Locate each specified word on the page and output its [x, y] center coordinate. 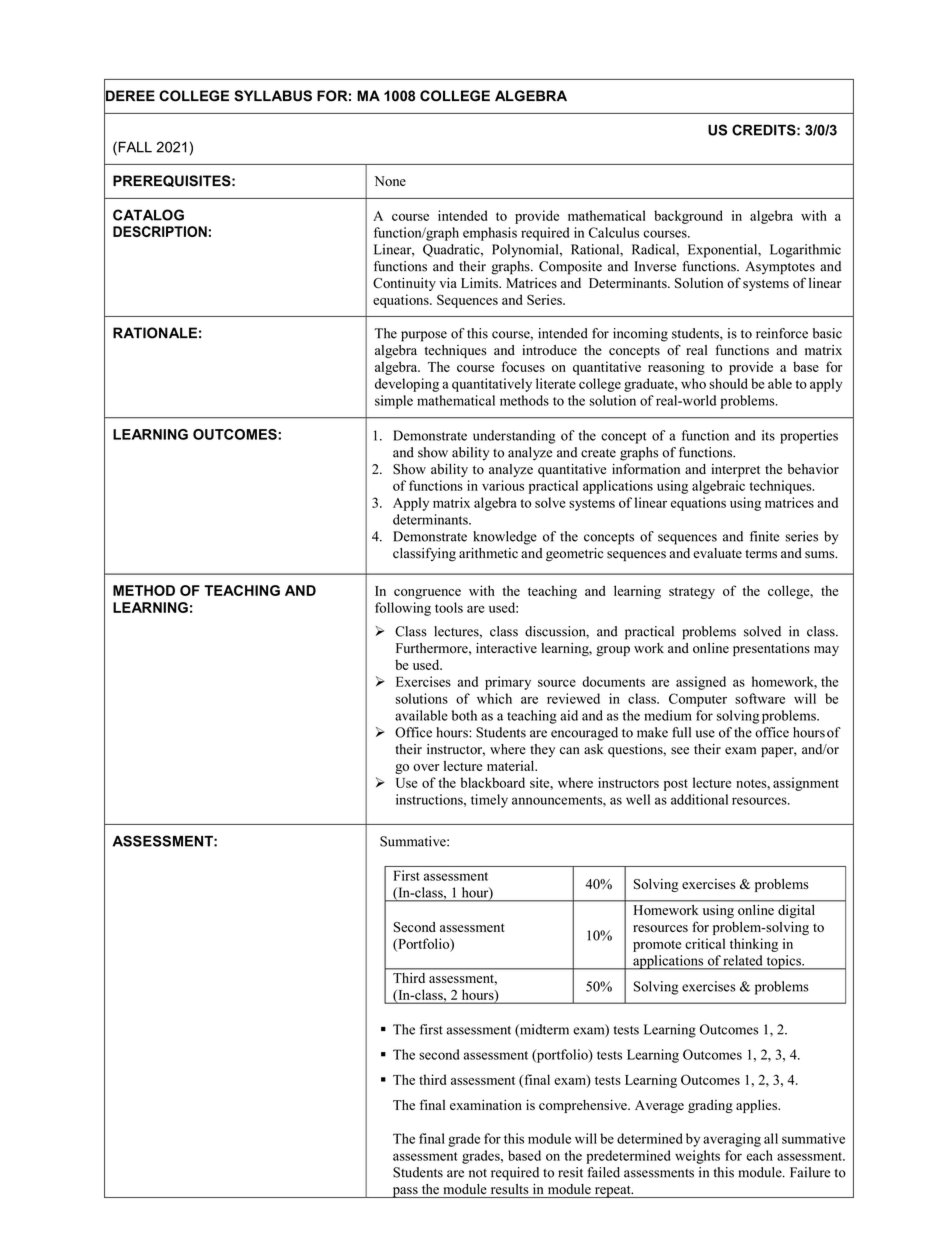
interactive [506, 648]
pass [405, 1192]
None [390, 181]
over [426, 767]
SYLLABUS [273, 96]
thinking [754, 945]
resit [570, 1172]
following [403, 609]
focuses [523, 366]
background [688, 217]
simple [394, 402]
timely [489, 801]
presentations [771, 649]
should [728, 383]
